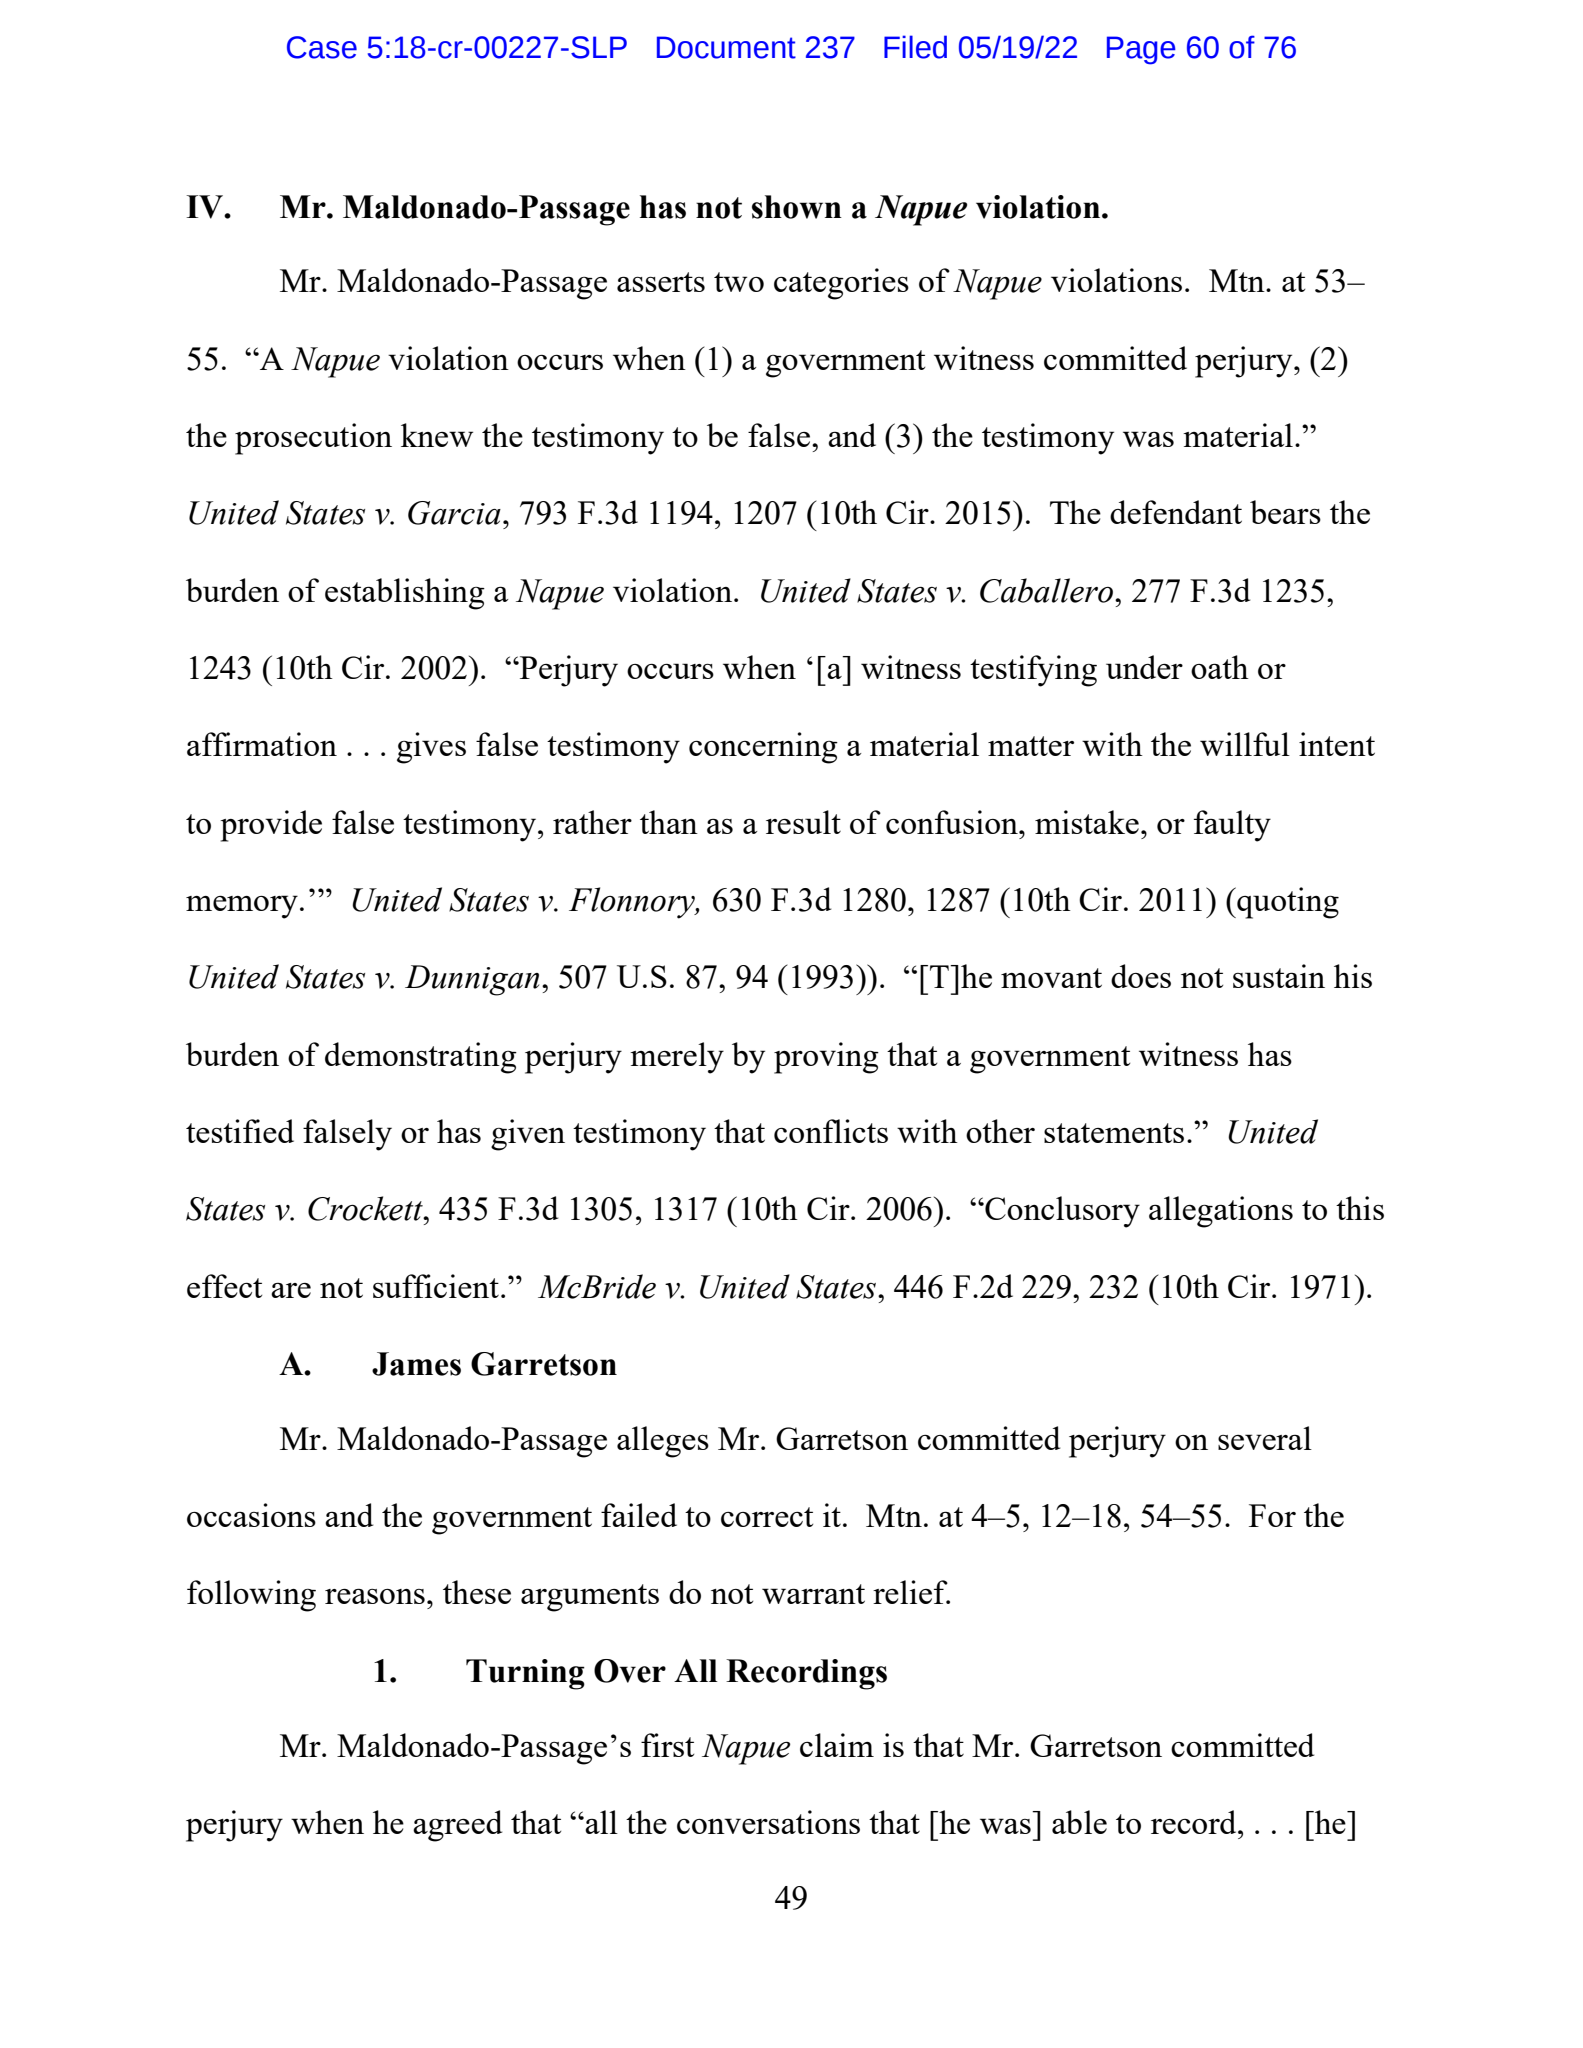 Image resolution: width=1583 pixels, height=2048 pixels. I want to click on sustain, so click(1279, 976).
